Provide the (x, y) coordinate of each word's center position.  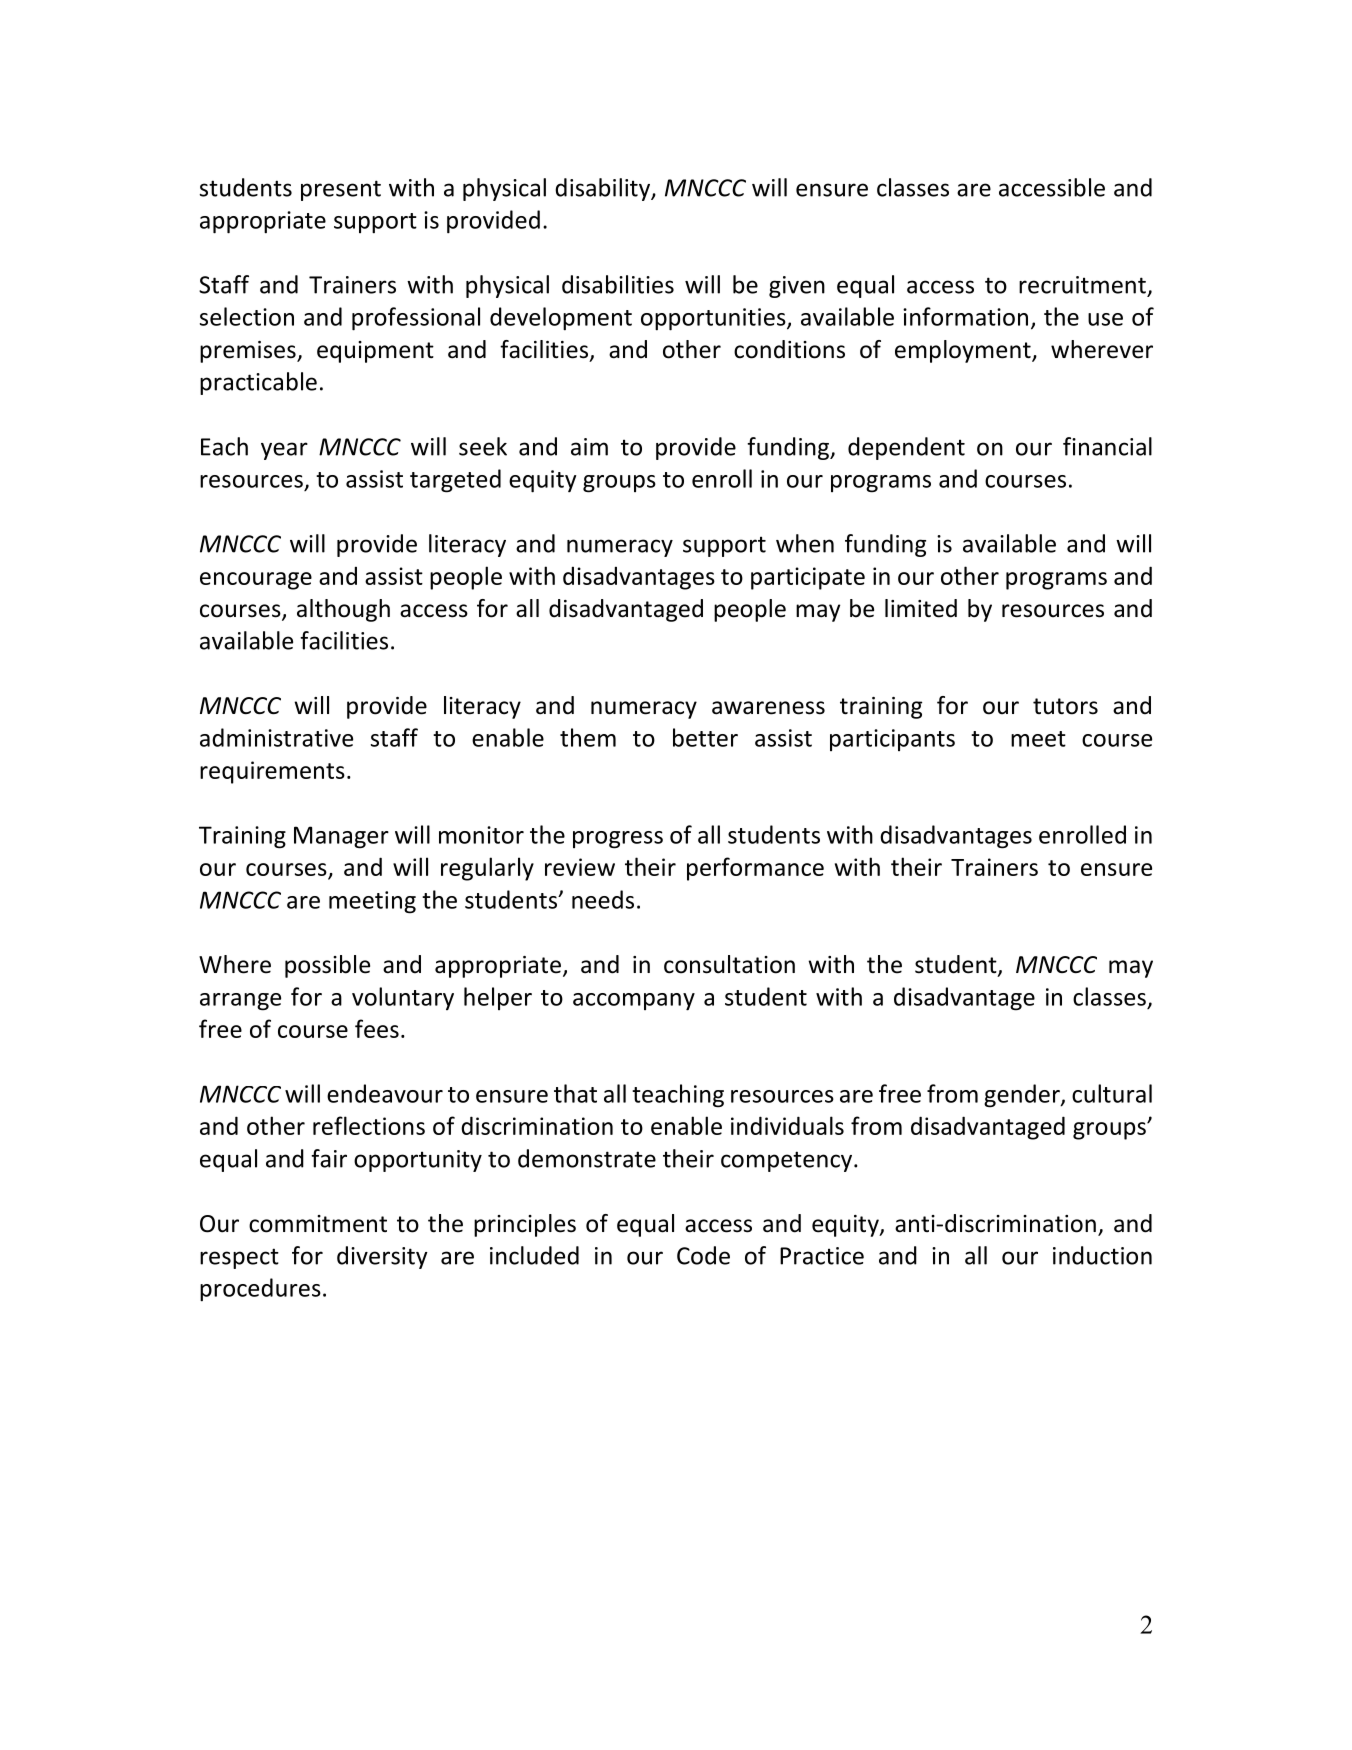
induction (1102, 1255)
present (341, 190)
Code (703, 1255)
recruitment (1082, 285)
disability (604, 189)
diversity (382, 1257)
